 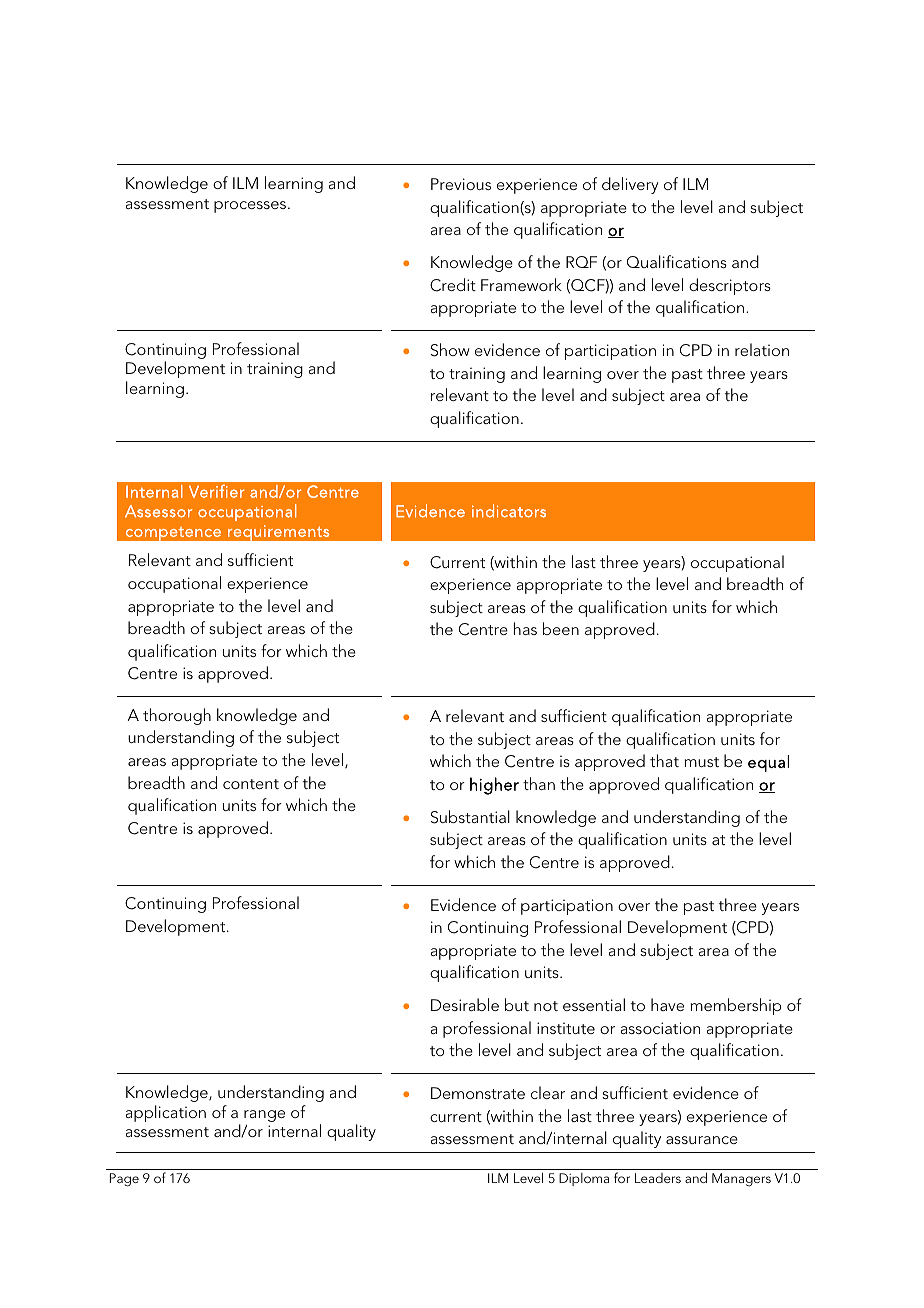 I want to click on content, so click(x=251, y=784).
